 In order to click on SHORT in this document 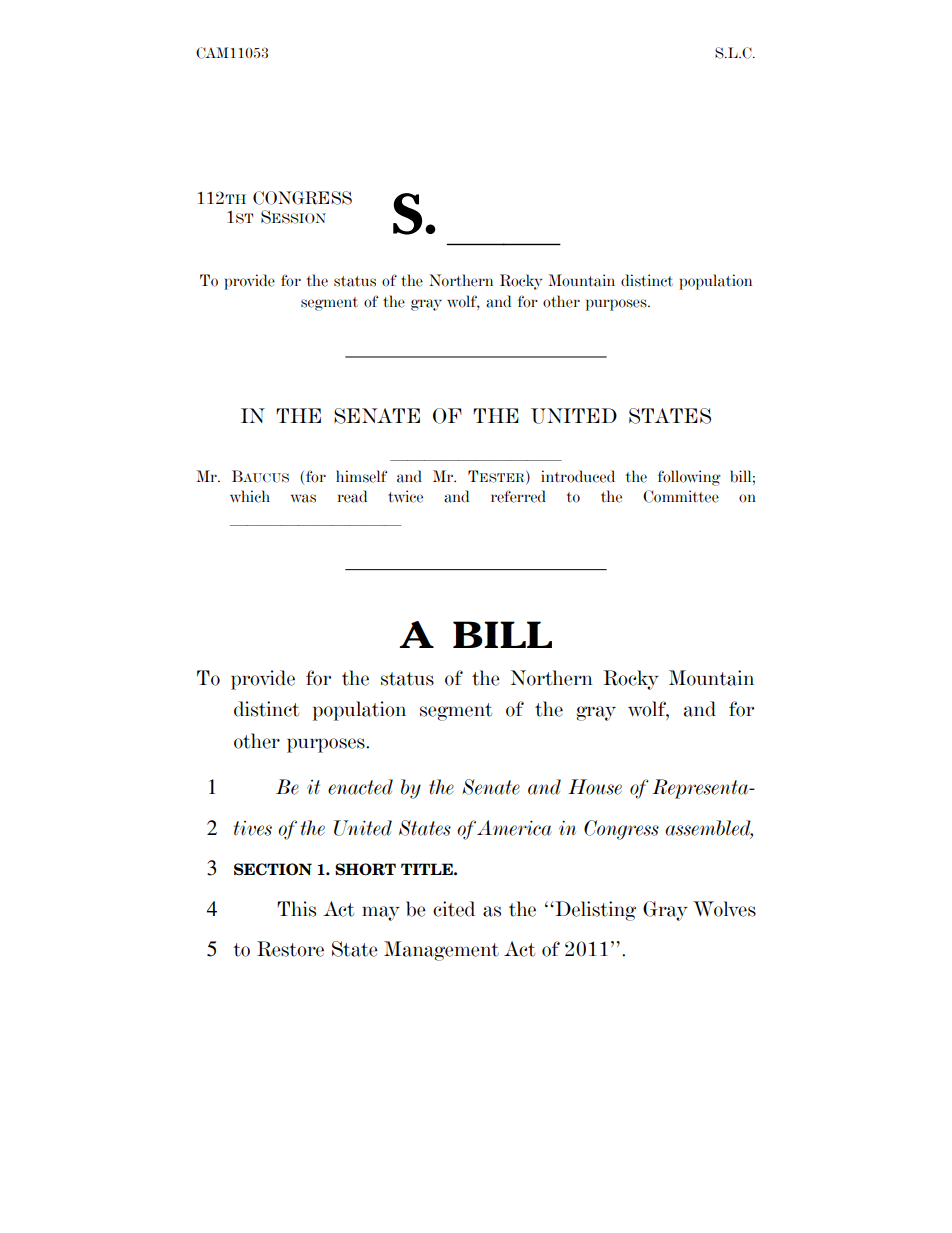, I will do `click(365, 869)`.
